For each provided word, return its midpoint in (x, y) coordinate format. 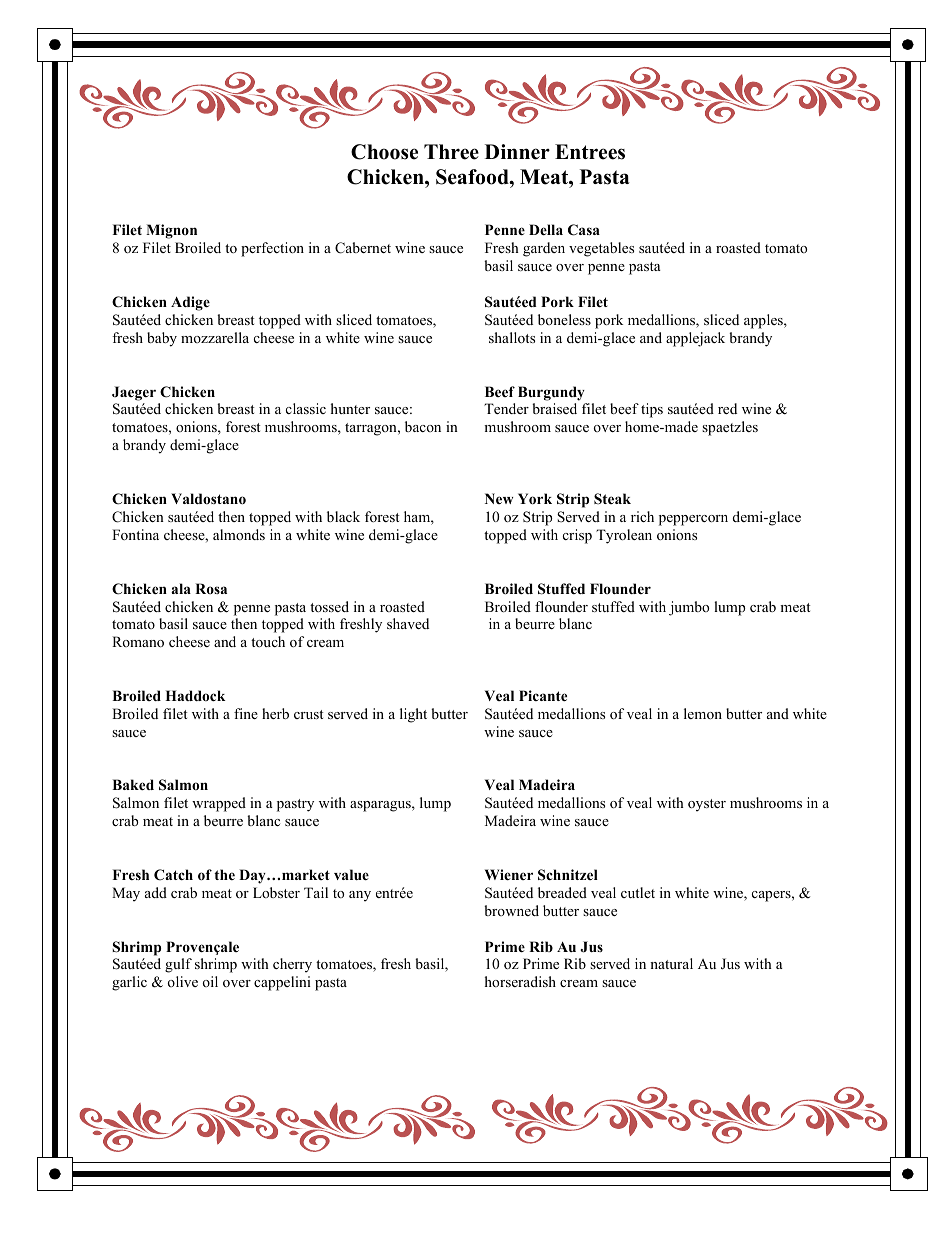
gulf (178, 965)
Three (451, 152)
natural (671, 963)
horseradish (520, 981)
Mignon (171, 231)
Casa (584, 230)
